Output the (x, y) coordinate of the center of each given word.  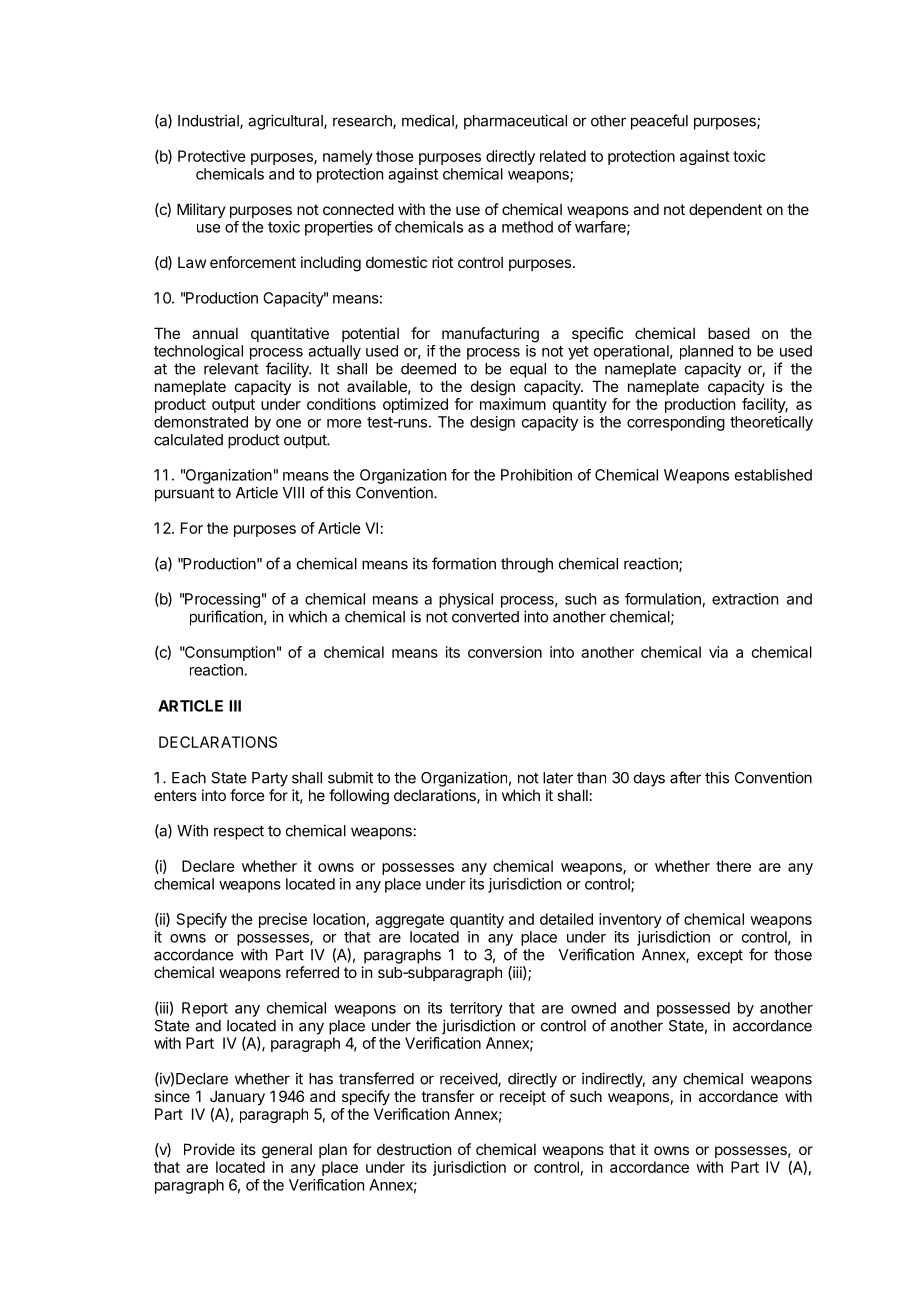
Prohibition (536, 475)
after (685, 777)
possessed (693, 1009)
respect (239, 832)
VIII (293, 493)
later (558, 778)
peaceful (659, 122)
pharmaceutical (515, 122)
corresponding (676, 423)
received (469, 1079)
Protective (212, 156)
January (237, 1097)
